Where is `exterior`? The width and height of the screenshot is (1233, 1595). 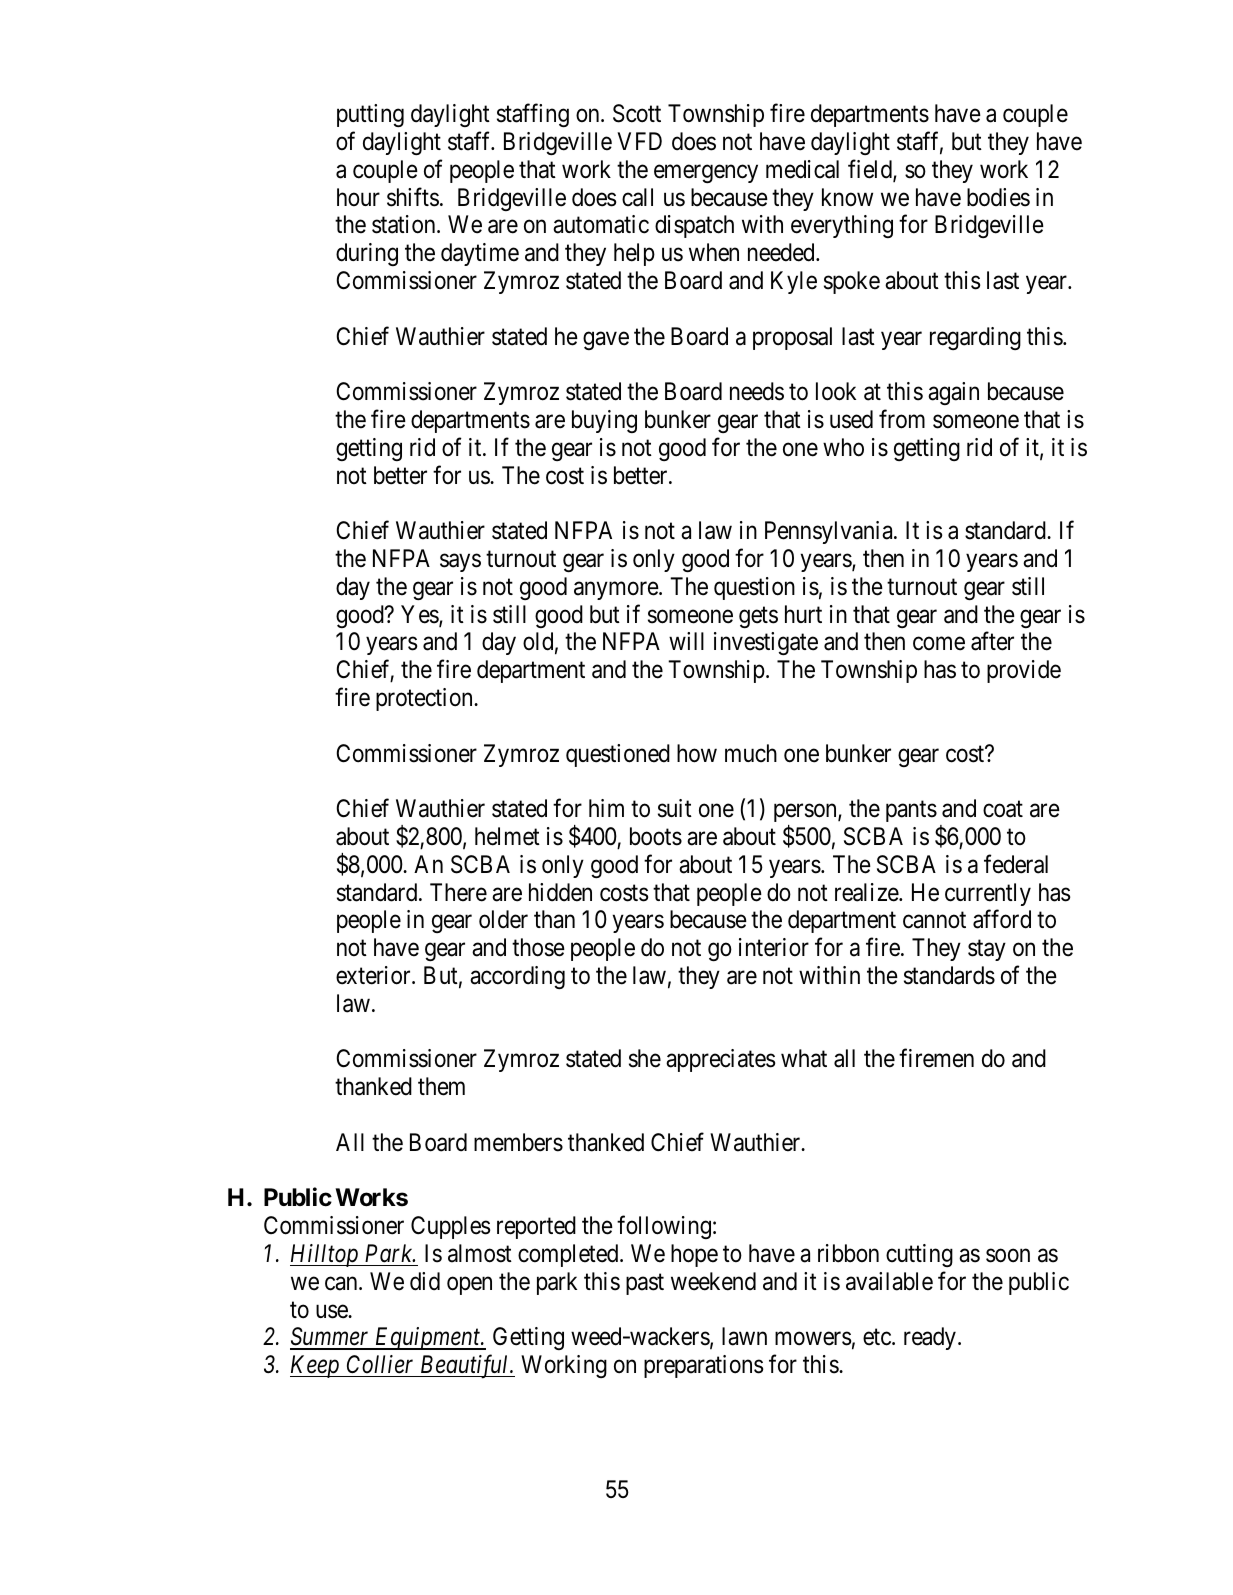 exterior is located at coordinates (374, 975).
